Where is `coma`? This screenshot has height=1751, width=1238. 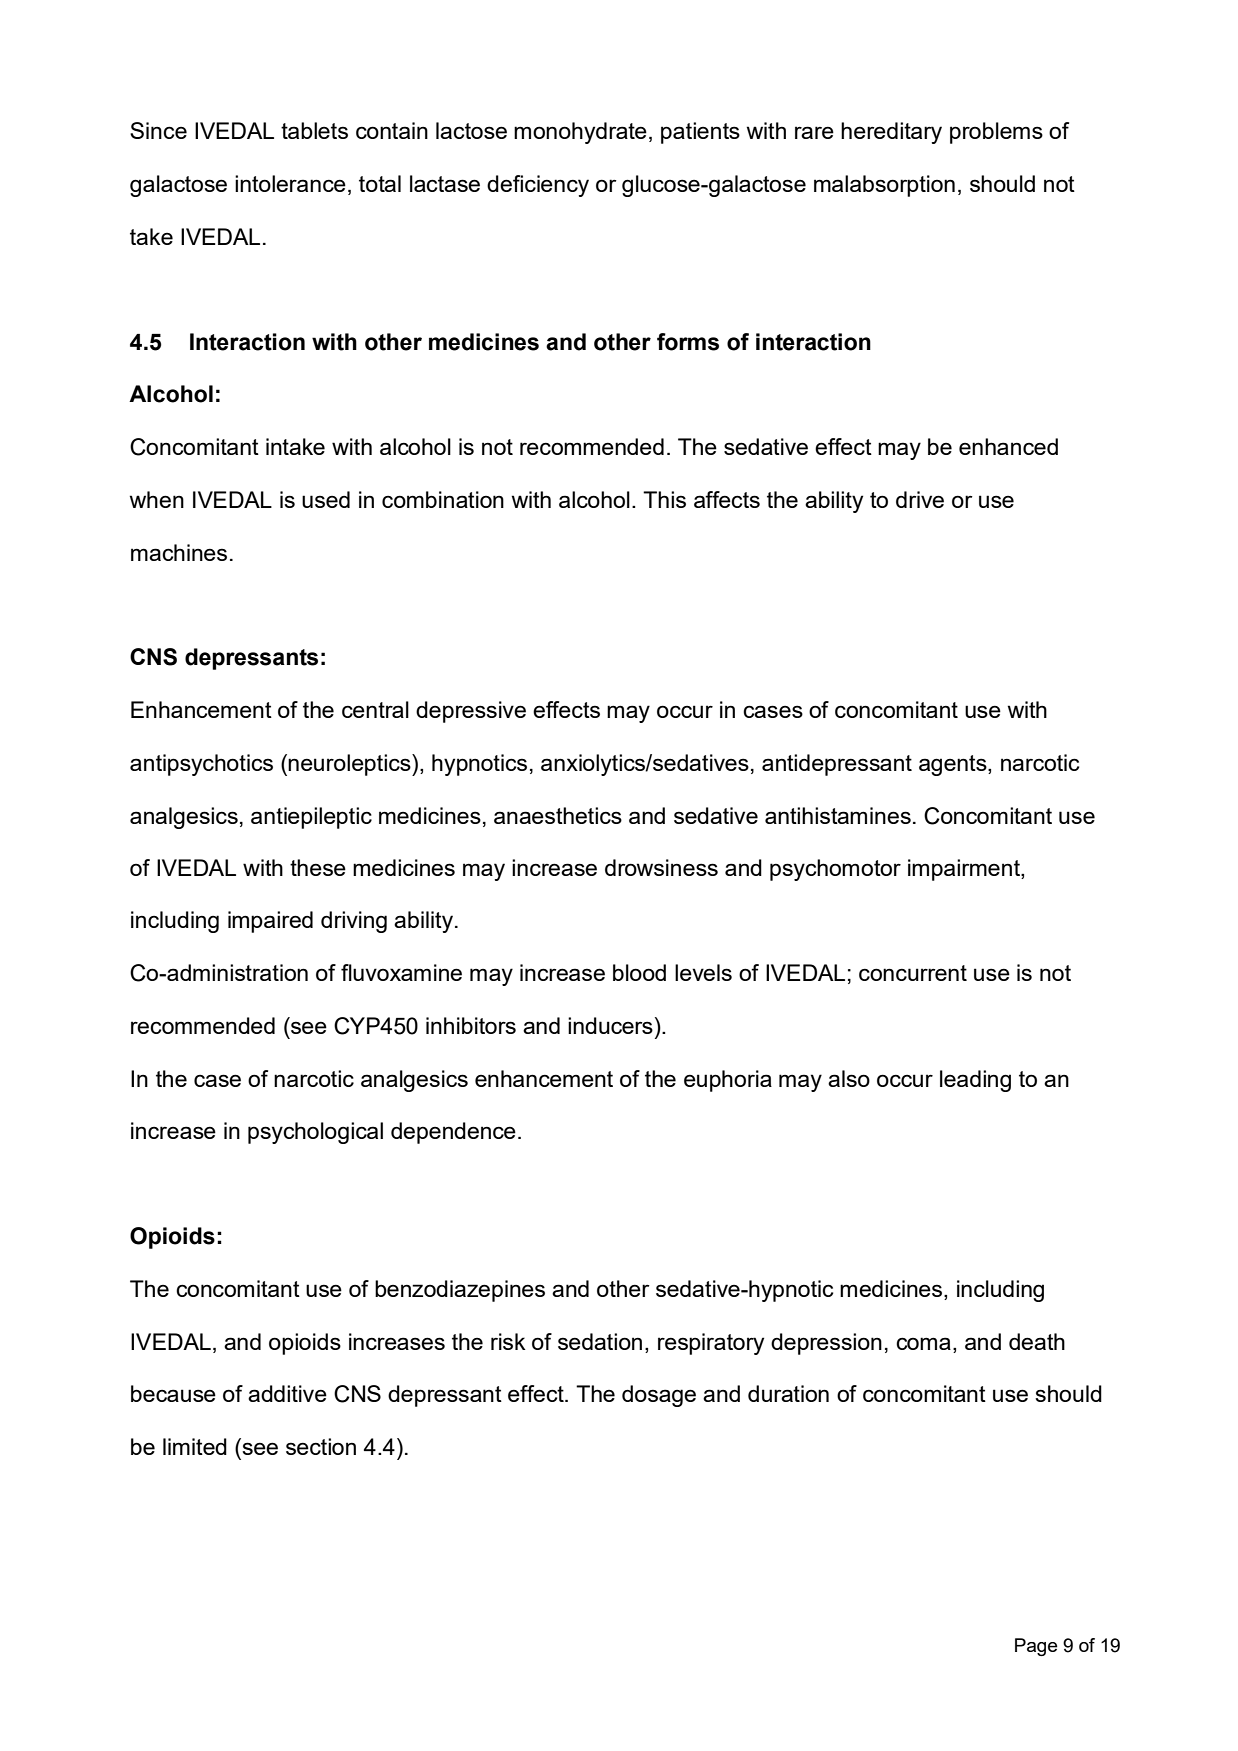 coma is located at coordinates (923, 1343).
